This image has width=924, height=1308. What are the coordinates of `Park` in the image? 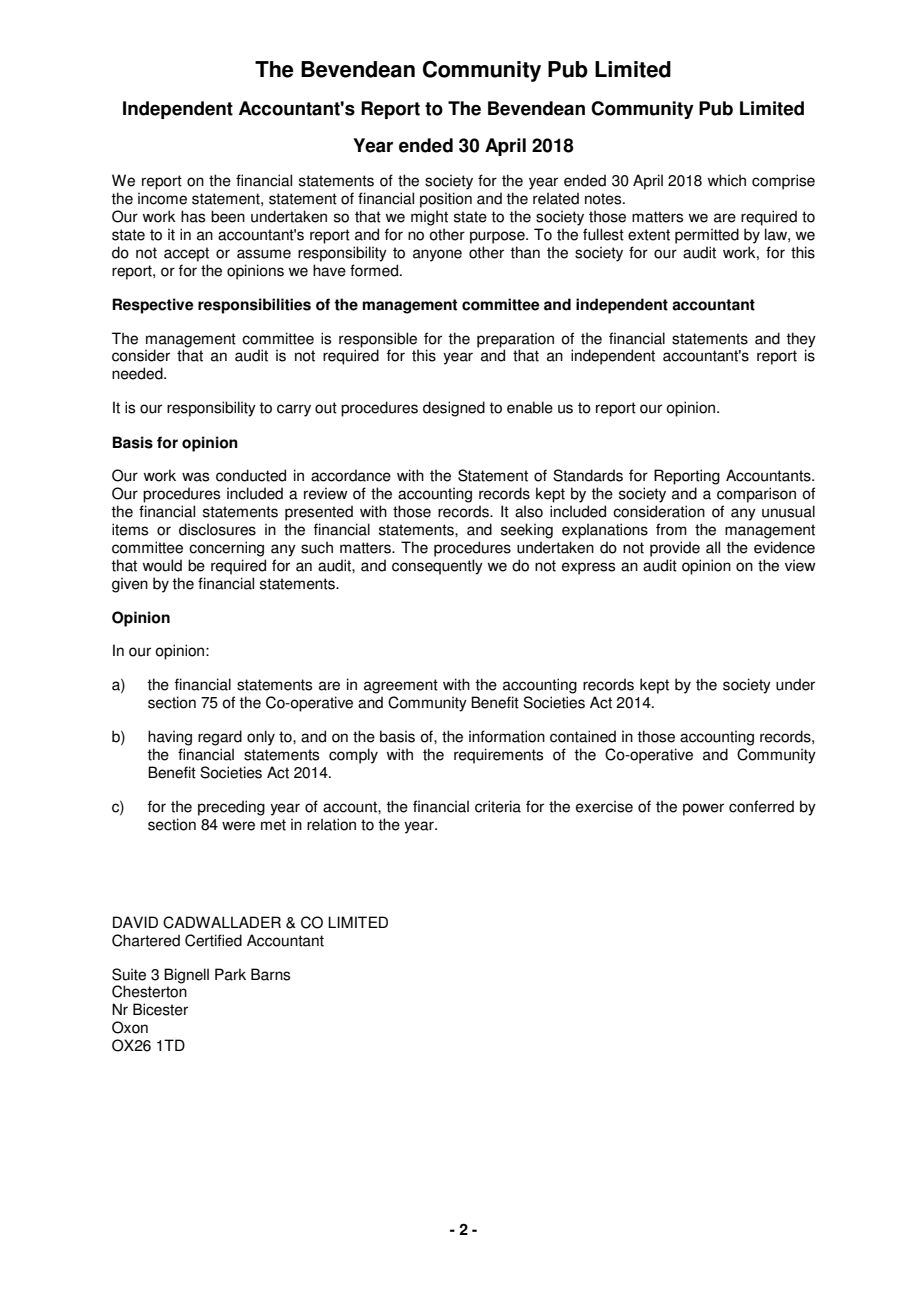 It's located at (230, 974).
